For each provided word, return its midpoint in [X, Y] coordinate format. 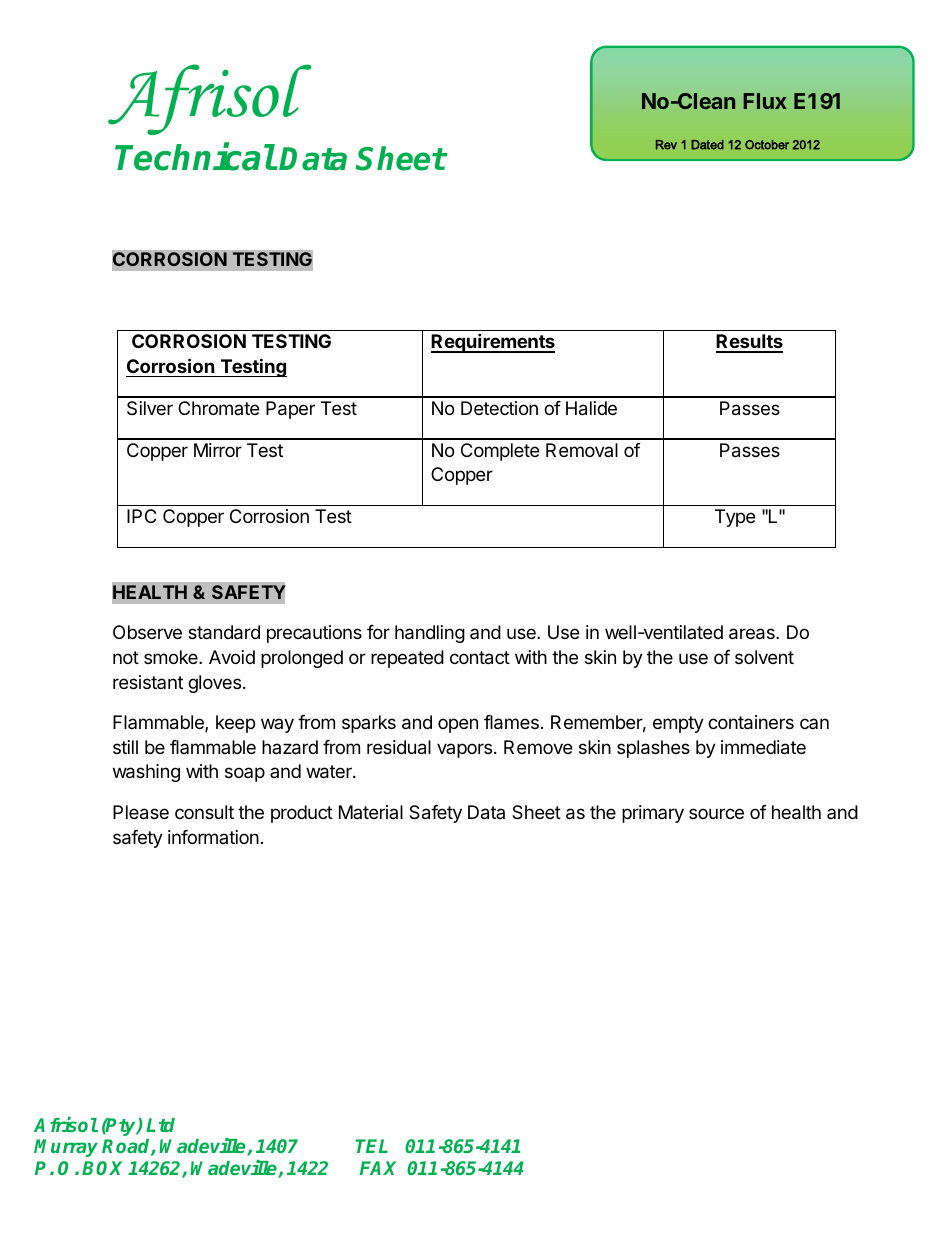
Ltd [160, 1125]
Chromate [218, 408]
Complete [500, 452]
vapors [464, 750]
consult [204, 812]
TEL [372, 1146]
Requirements [493, 343]
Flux [765, 101]
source [716, 813]
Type [735, 518]
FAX [378, 1168]
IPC [141, 516]
